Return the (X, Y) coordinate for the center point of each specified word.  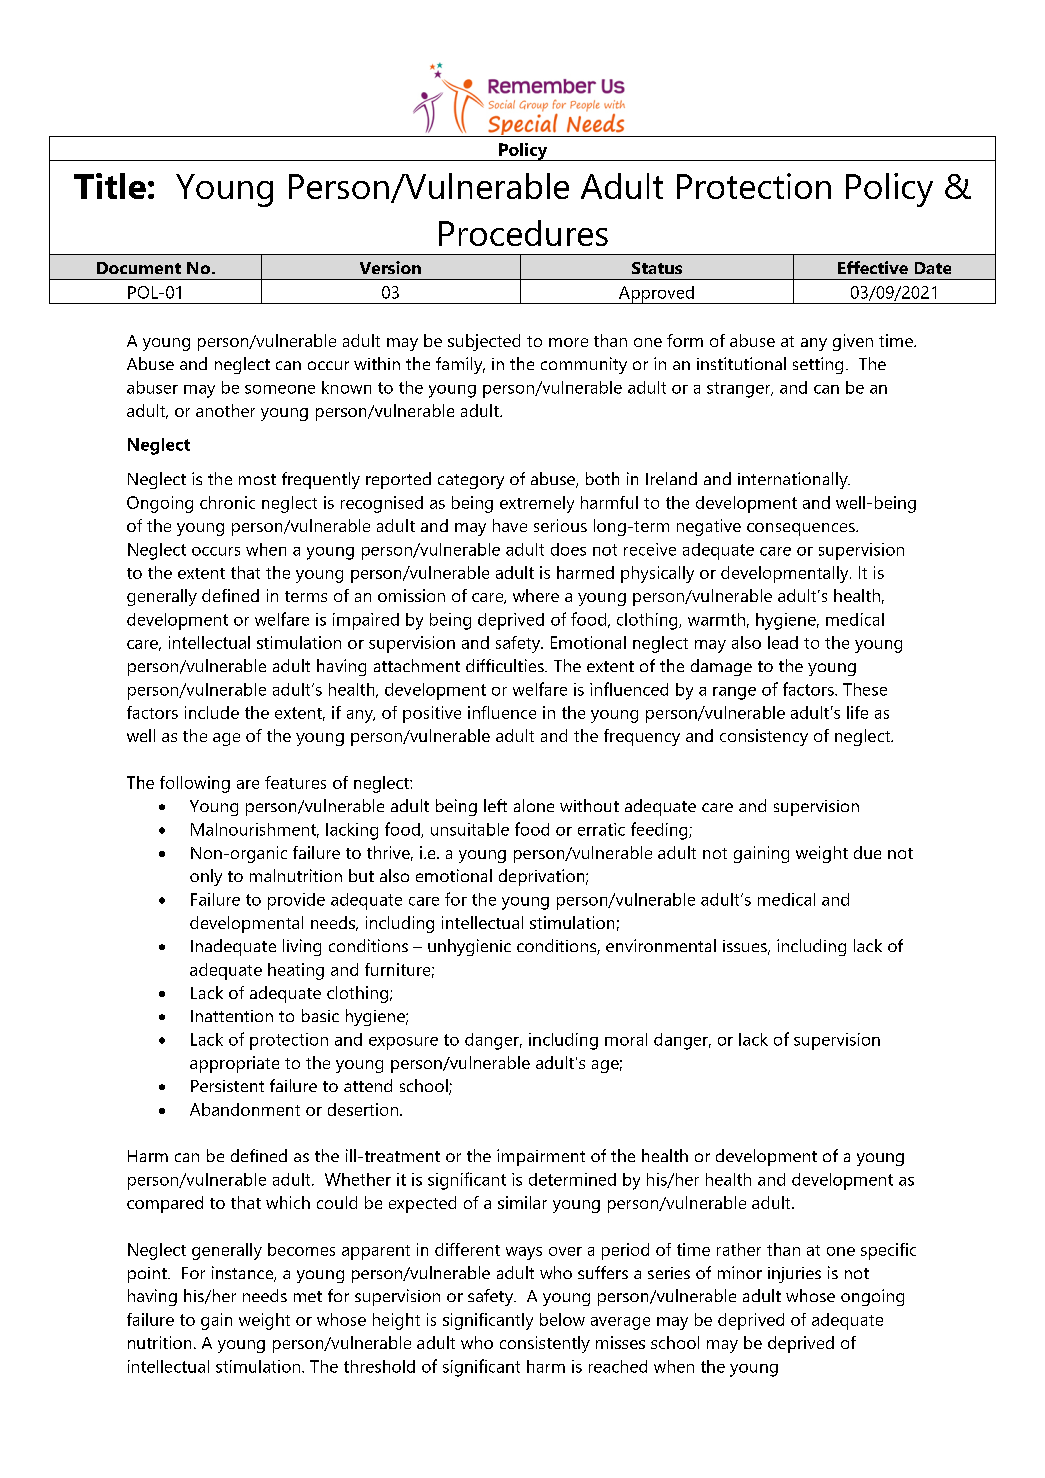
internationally (794, 480)
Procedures (523, 233)
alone (534, 805)
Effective (873, 267)
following (195, 784)
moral (626, 1039)
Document (139, 268)
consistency (764, 737)
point (148, 1275)
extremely (537, 504)
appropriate (234, 1064)
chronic (227, 502)
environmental (661, 945)
